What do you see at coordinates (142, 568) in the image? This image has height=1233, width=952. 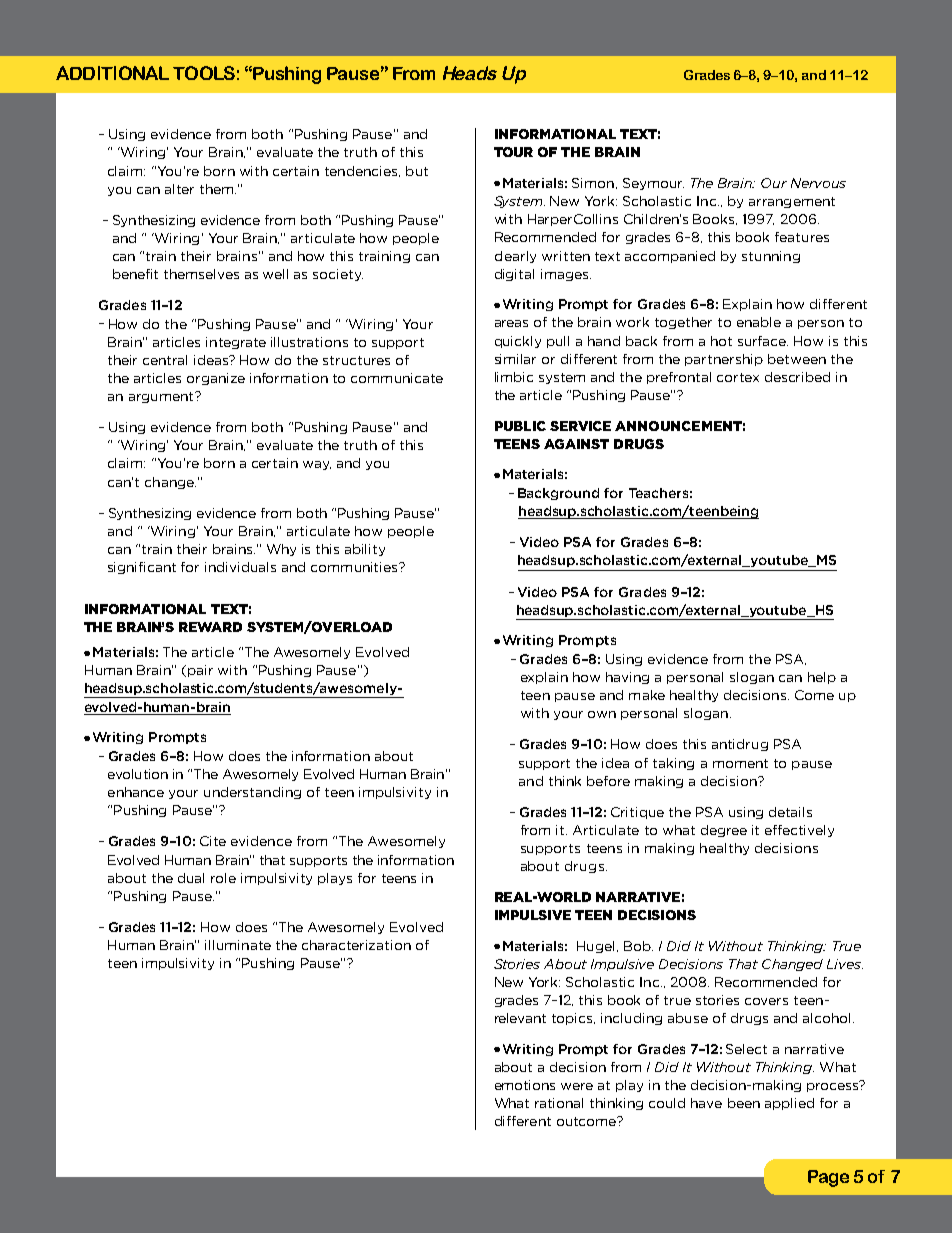 I see `significant` at bounding box center [142, 568].
